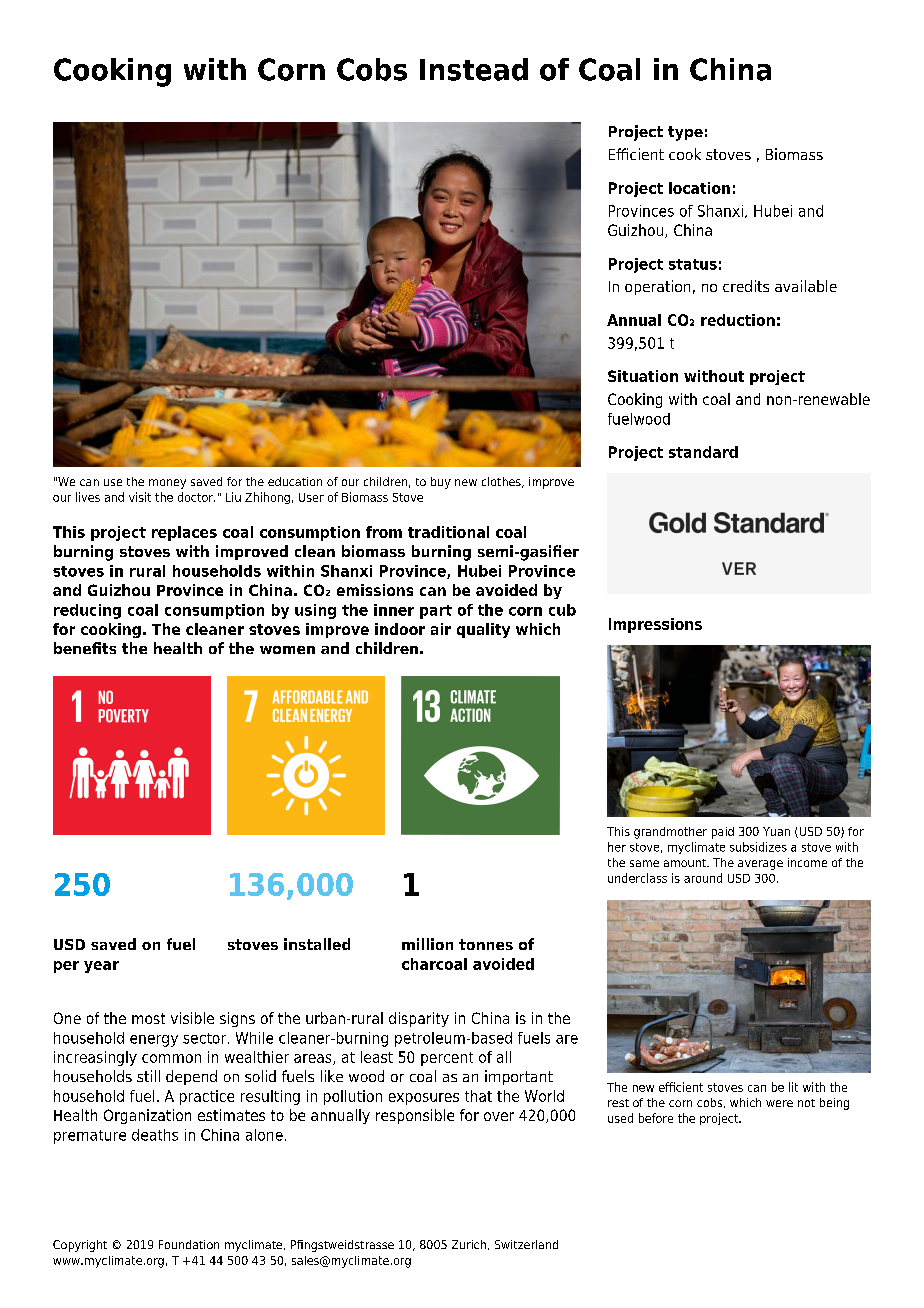  I want to click on location, so click(699, 188).
